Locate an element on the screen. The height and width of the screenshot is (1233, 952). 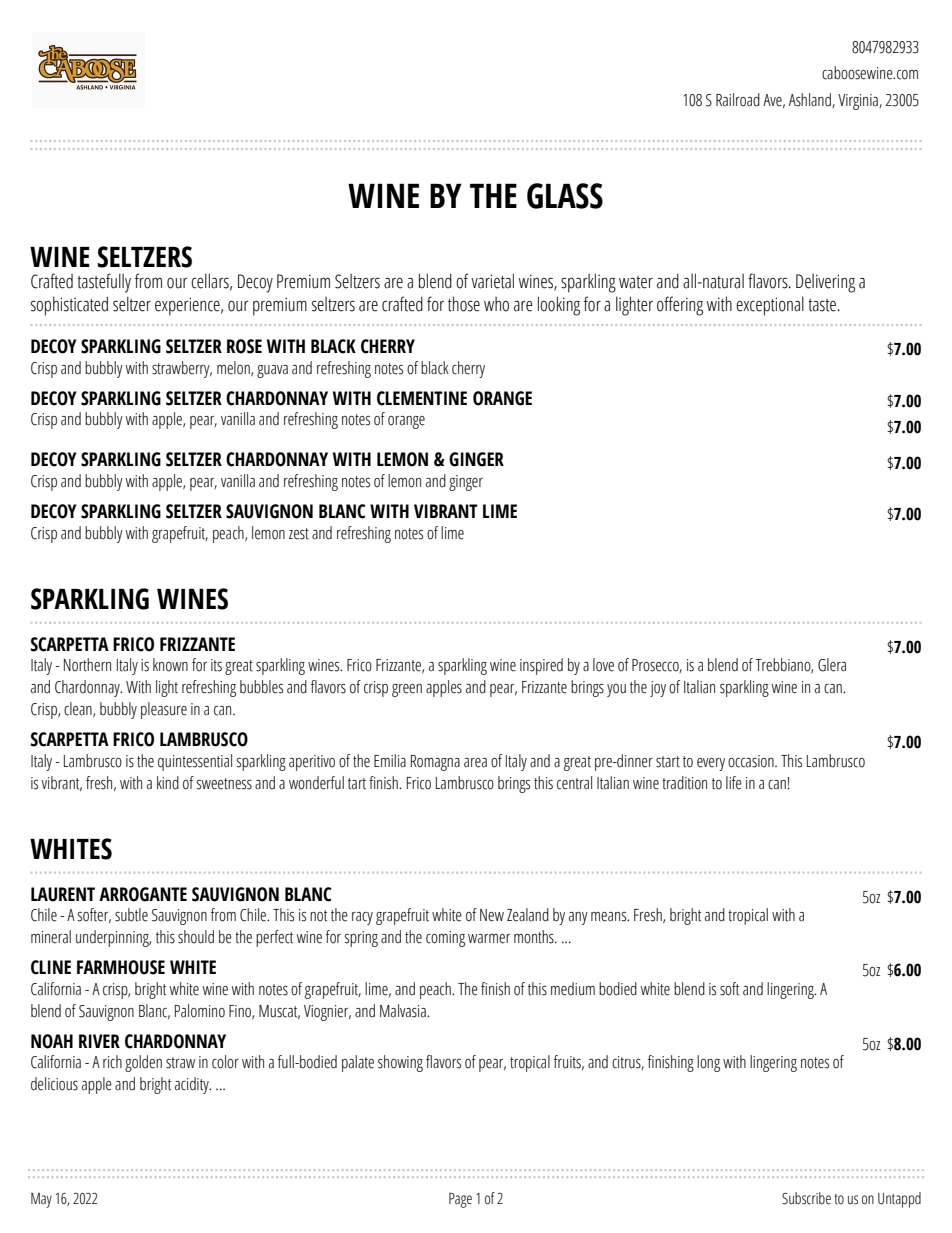
exceptional is located at coordinates (770, 306).
